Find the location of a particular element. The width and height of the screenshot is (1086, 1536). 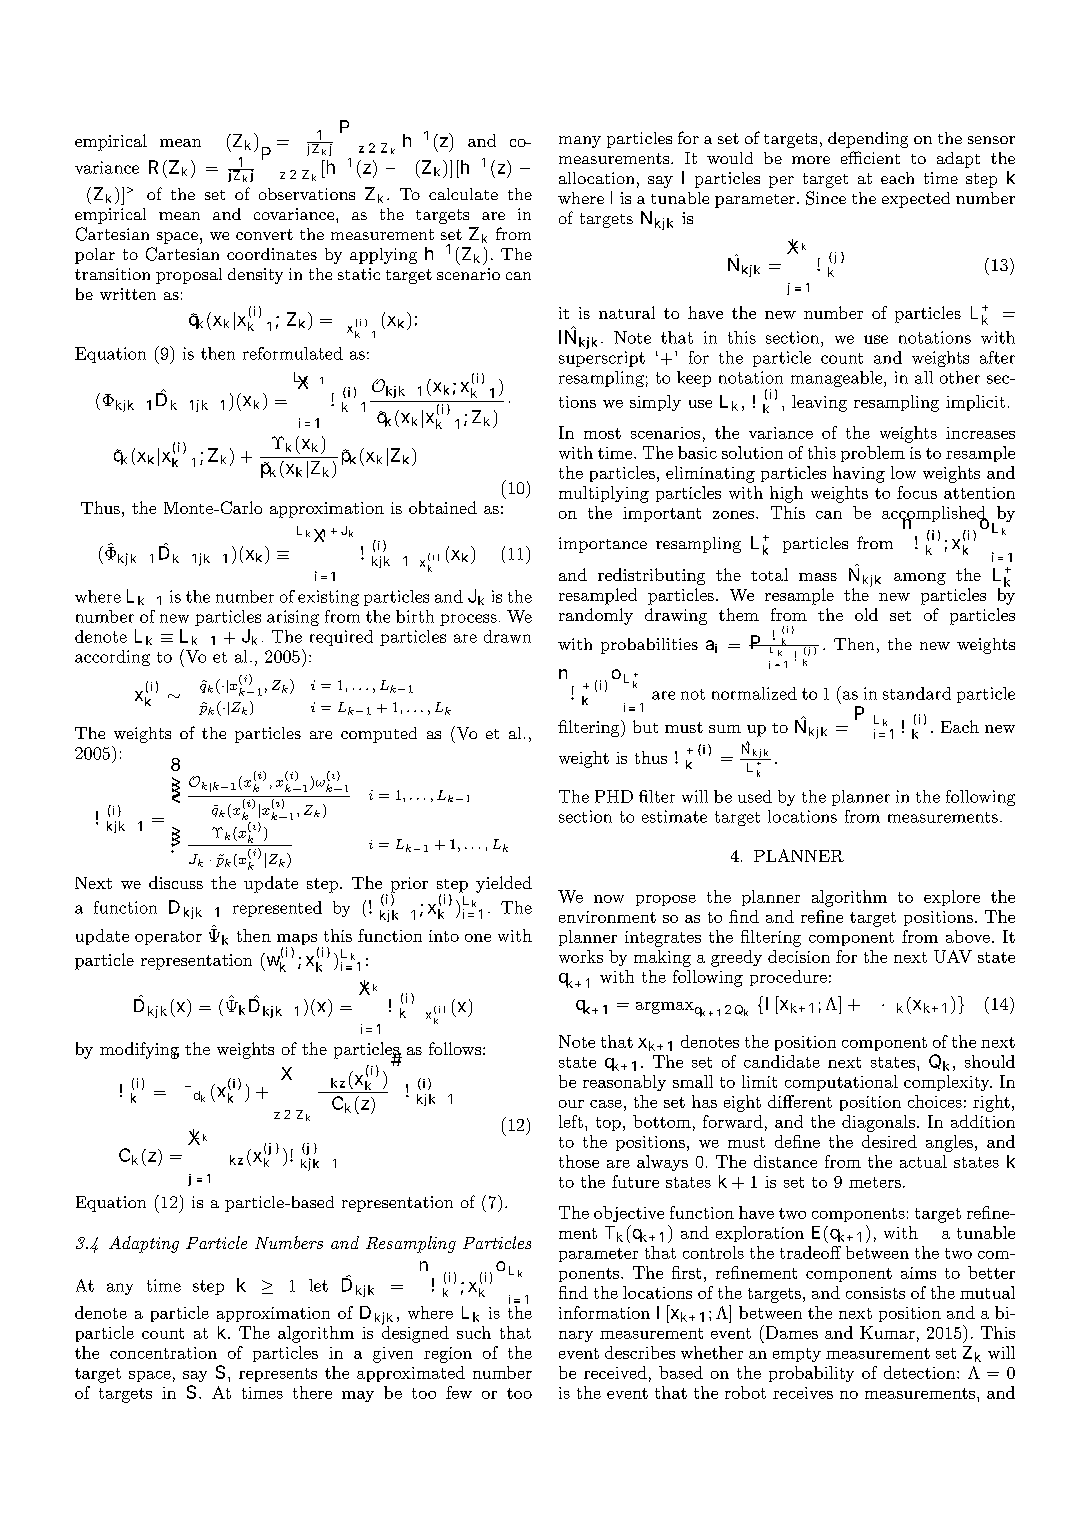

our is located at coordinates (571, 1104).
